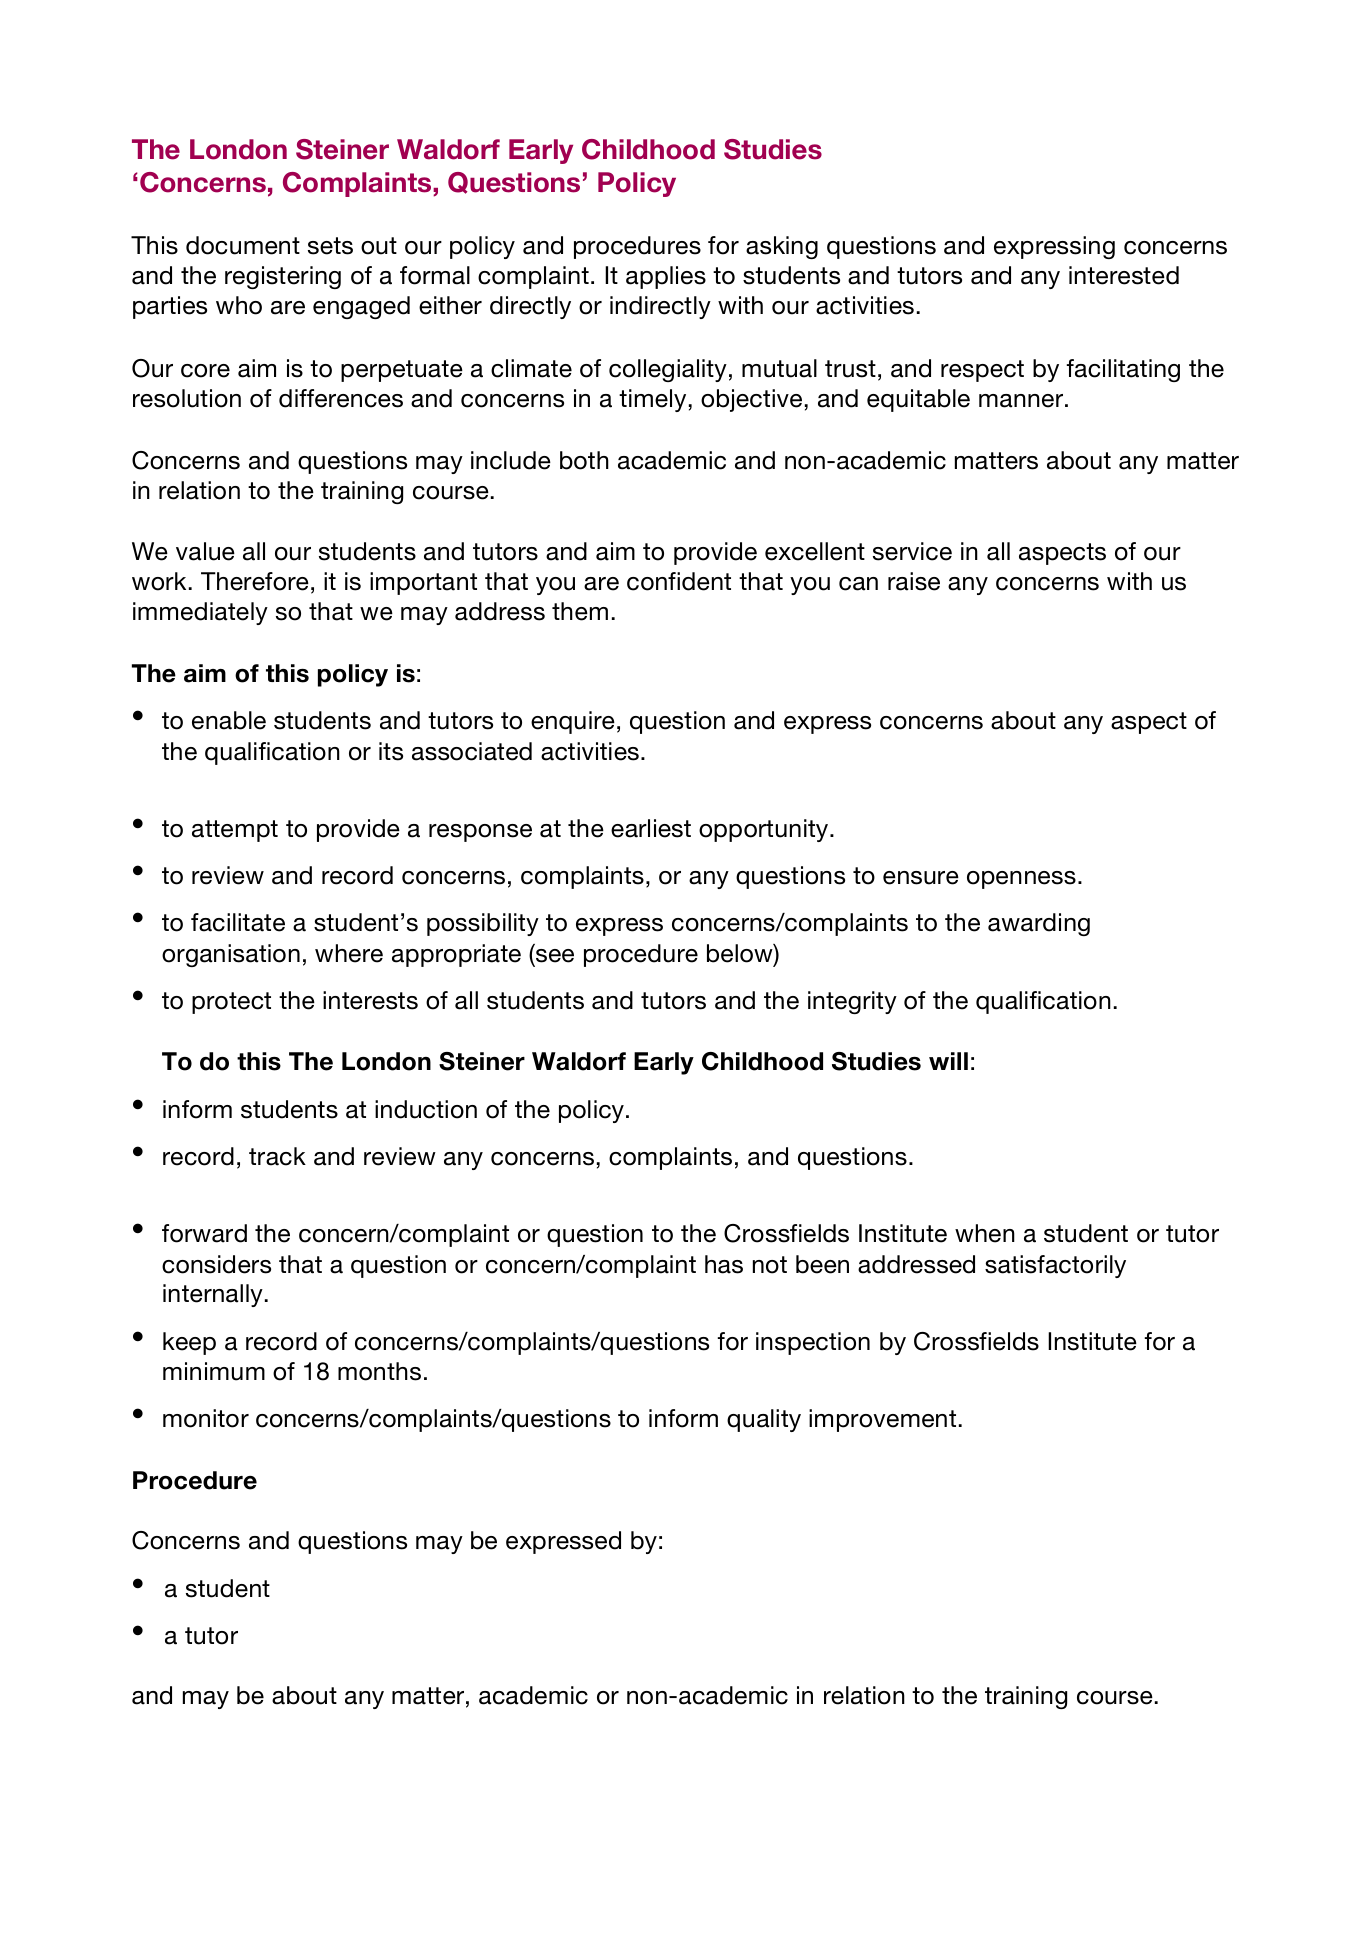 The height and width of the screenshot is (1937, 1370). What do you see at coordinates (235, 831) in the screenshot?
I see `attempt` at bounding box center [235, 831].
